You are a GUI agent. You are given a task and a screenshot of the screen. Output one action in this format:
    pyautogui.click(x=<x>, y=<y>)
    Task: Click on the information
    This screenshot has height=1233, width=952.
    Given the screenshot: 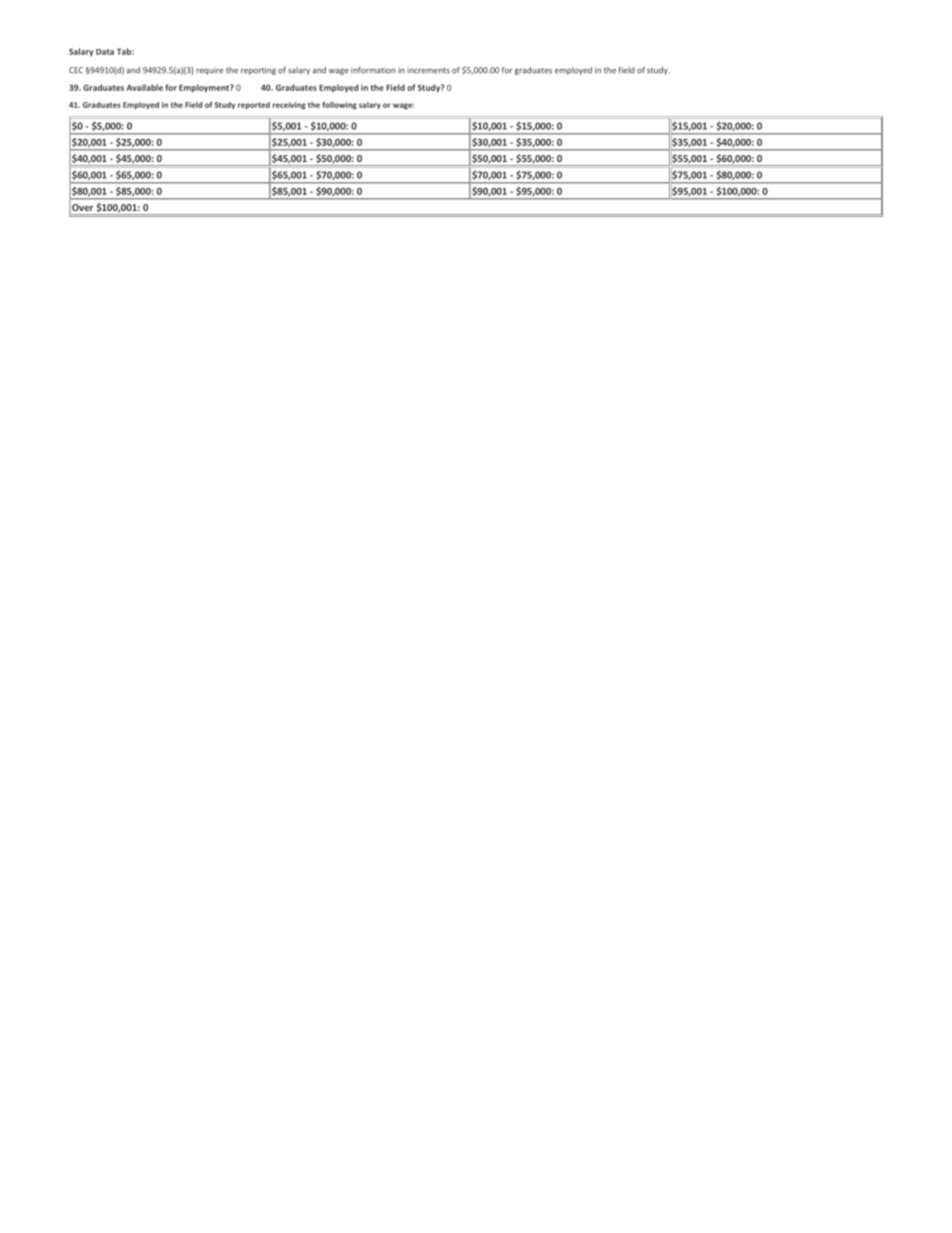 What is the action you would take?
    pyautogui.click(x=373, y=70)
